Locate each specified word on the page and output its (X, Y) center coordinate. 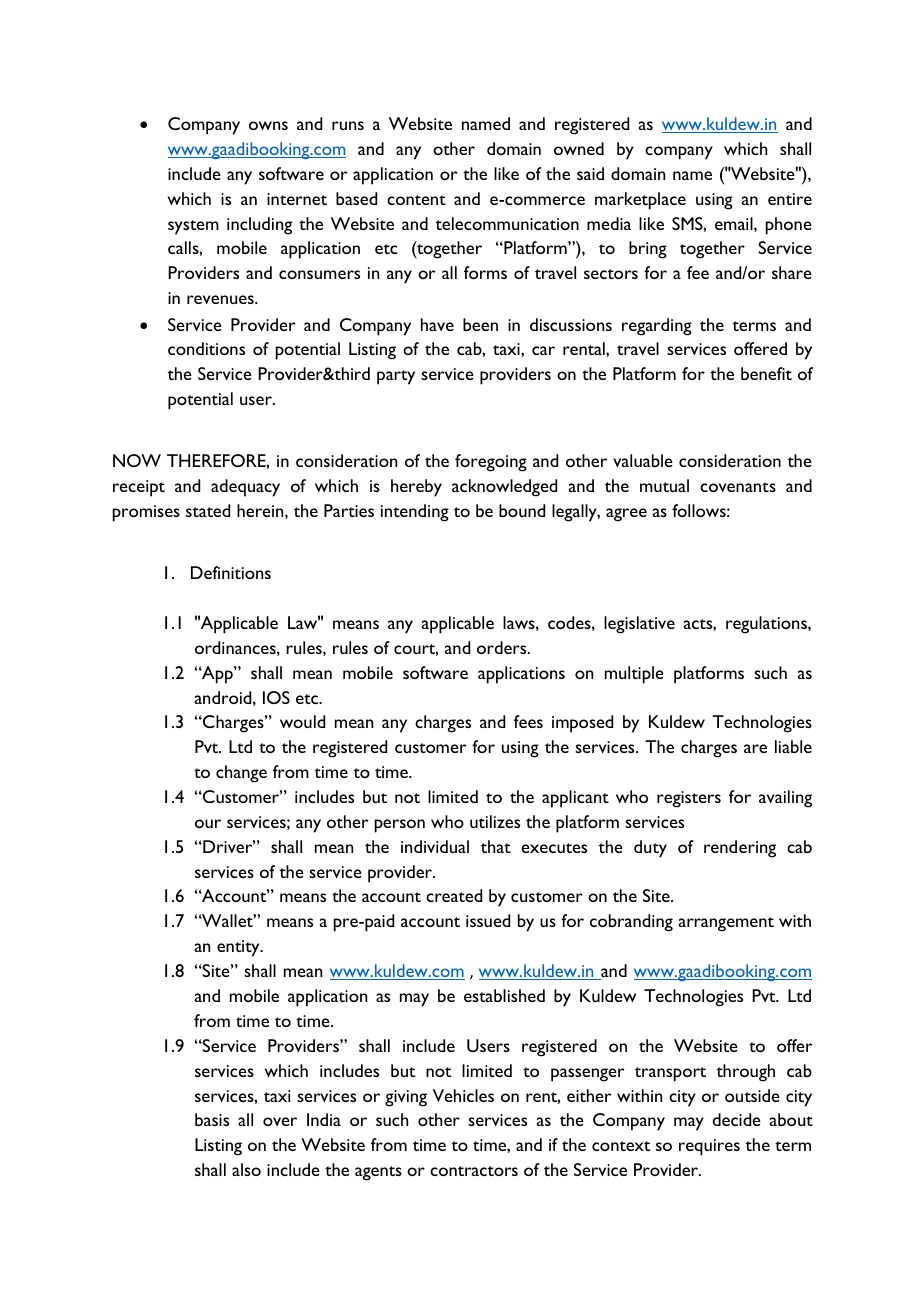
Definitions (231, 572)
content (416, 200)
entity (239, 948)
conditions (206, 348)
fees (528, 721)
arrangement (726, 924)
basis (212, 1119)
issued (488, 920)
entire (790, 199)
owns (268, 125)
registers (689, 799)
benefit (766, 373)
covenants (738, 487)
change (241, 774)
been (480, 324)
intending (415, 513)
